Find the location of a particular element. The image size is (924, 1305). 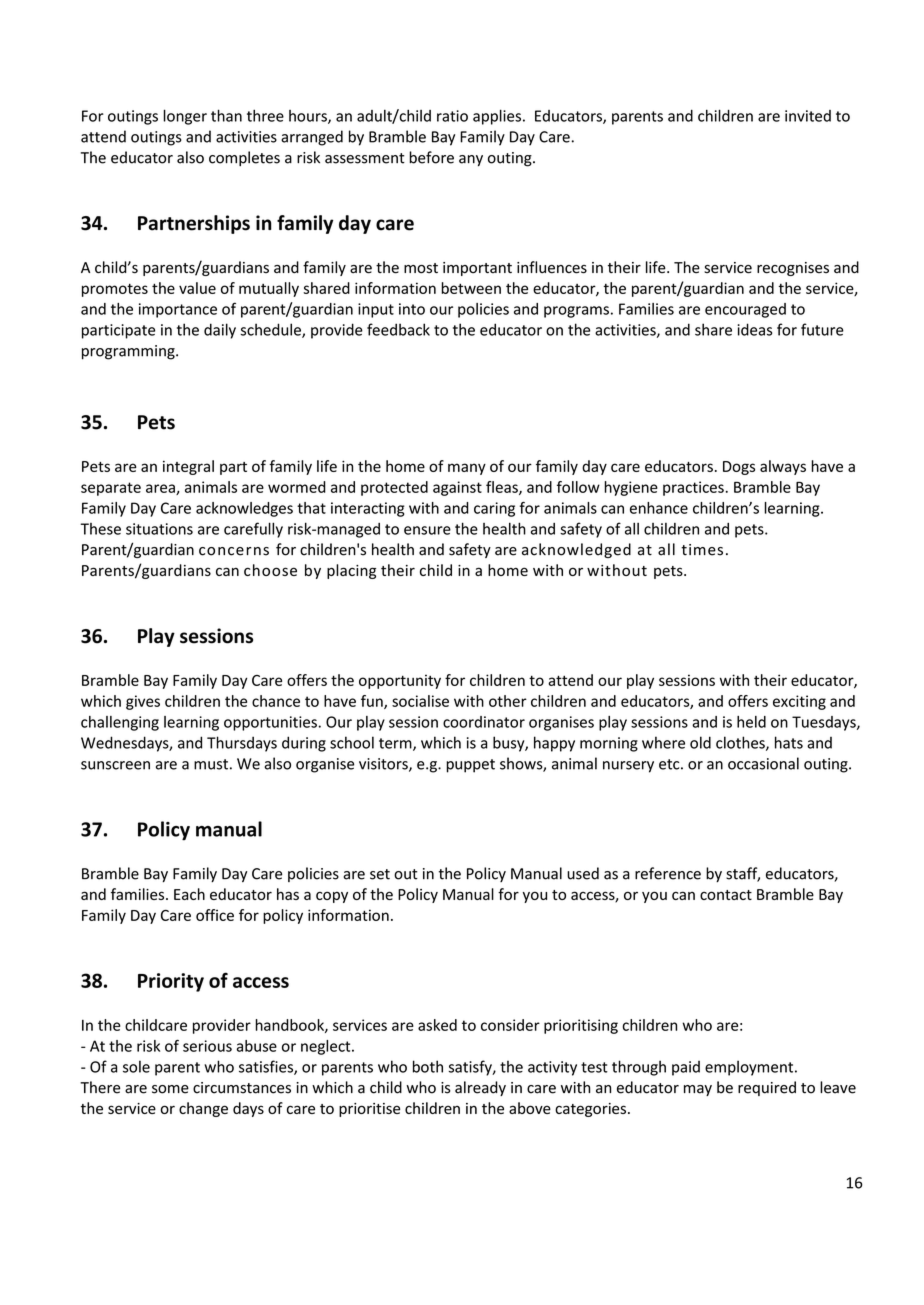

already is located at coordinates (480, 1088).
